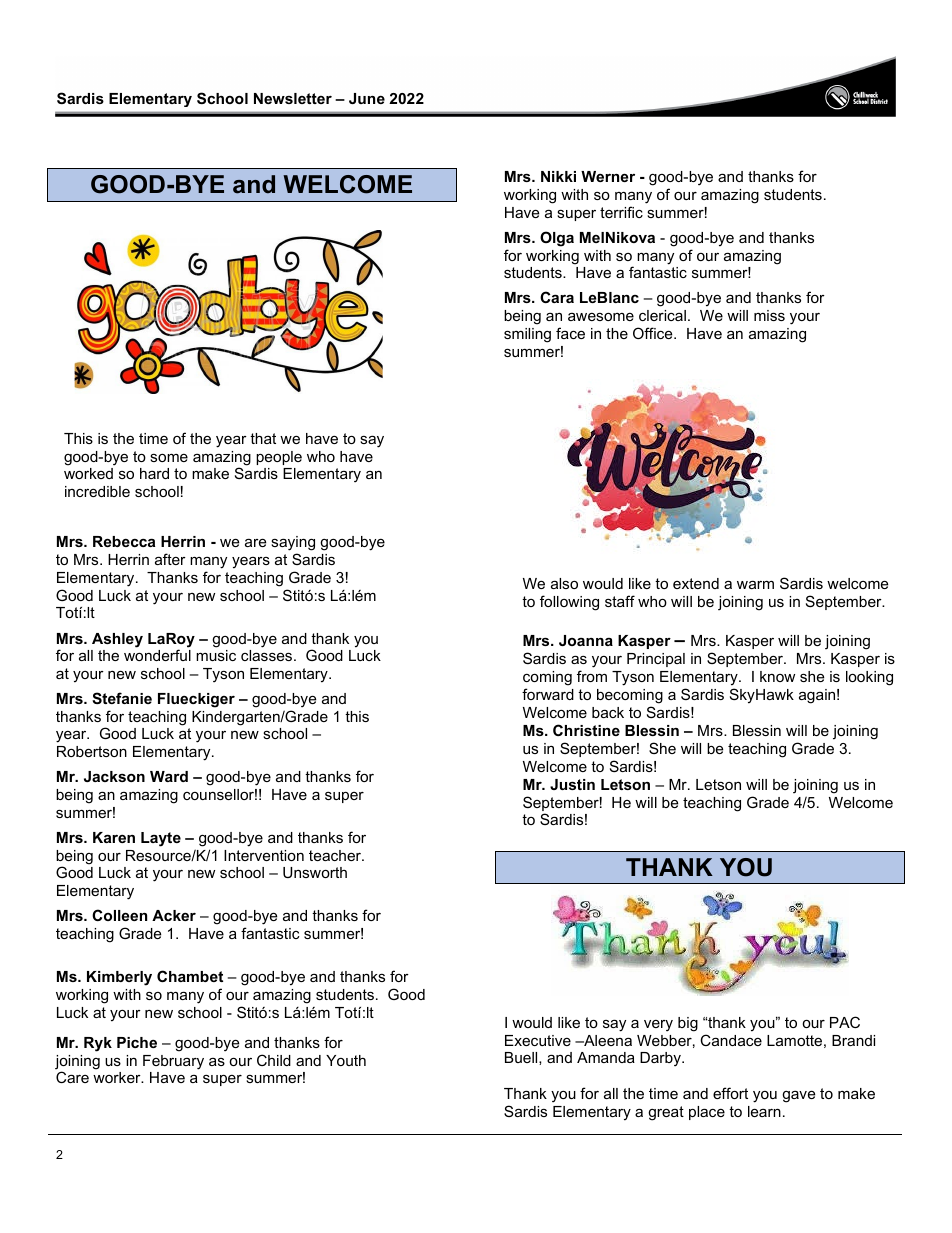  Describe the element at coordinates (569, 603) in the document. I see `following` at that location.
